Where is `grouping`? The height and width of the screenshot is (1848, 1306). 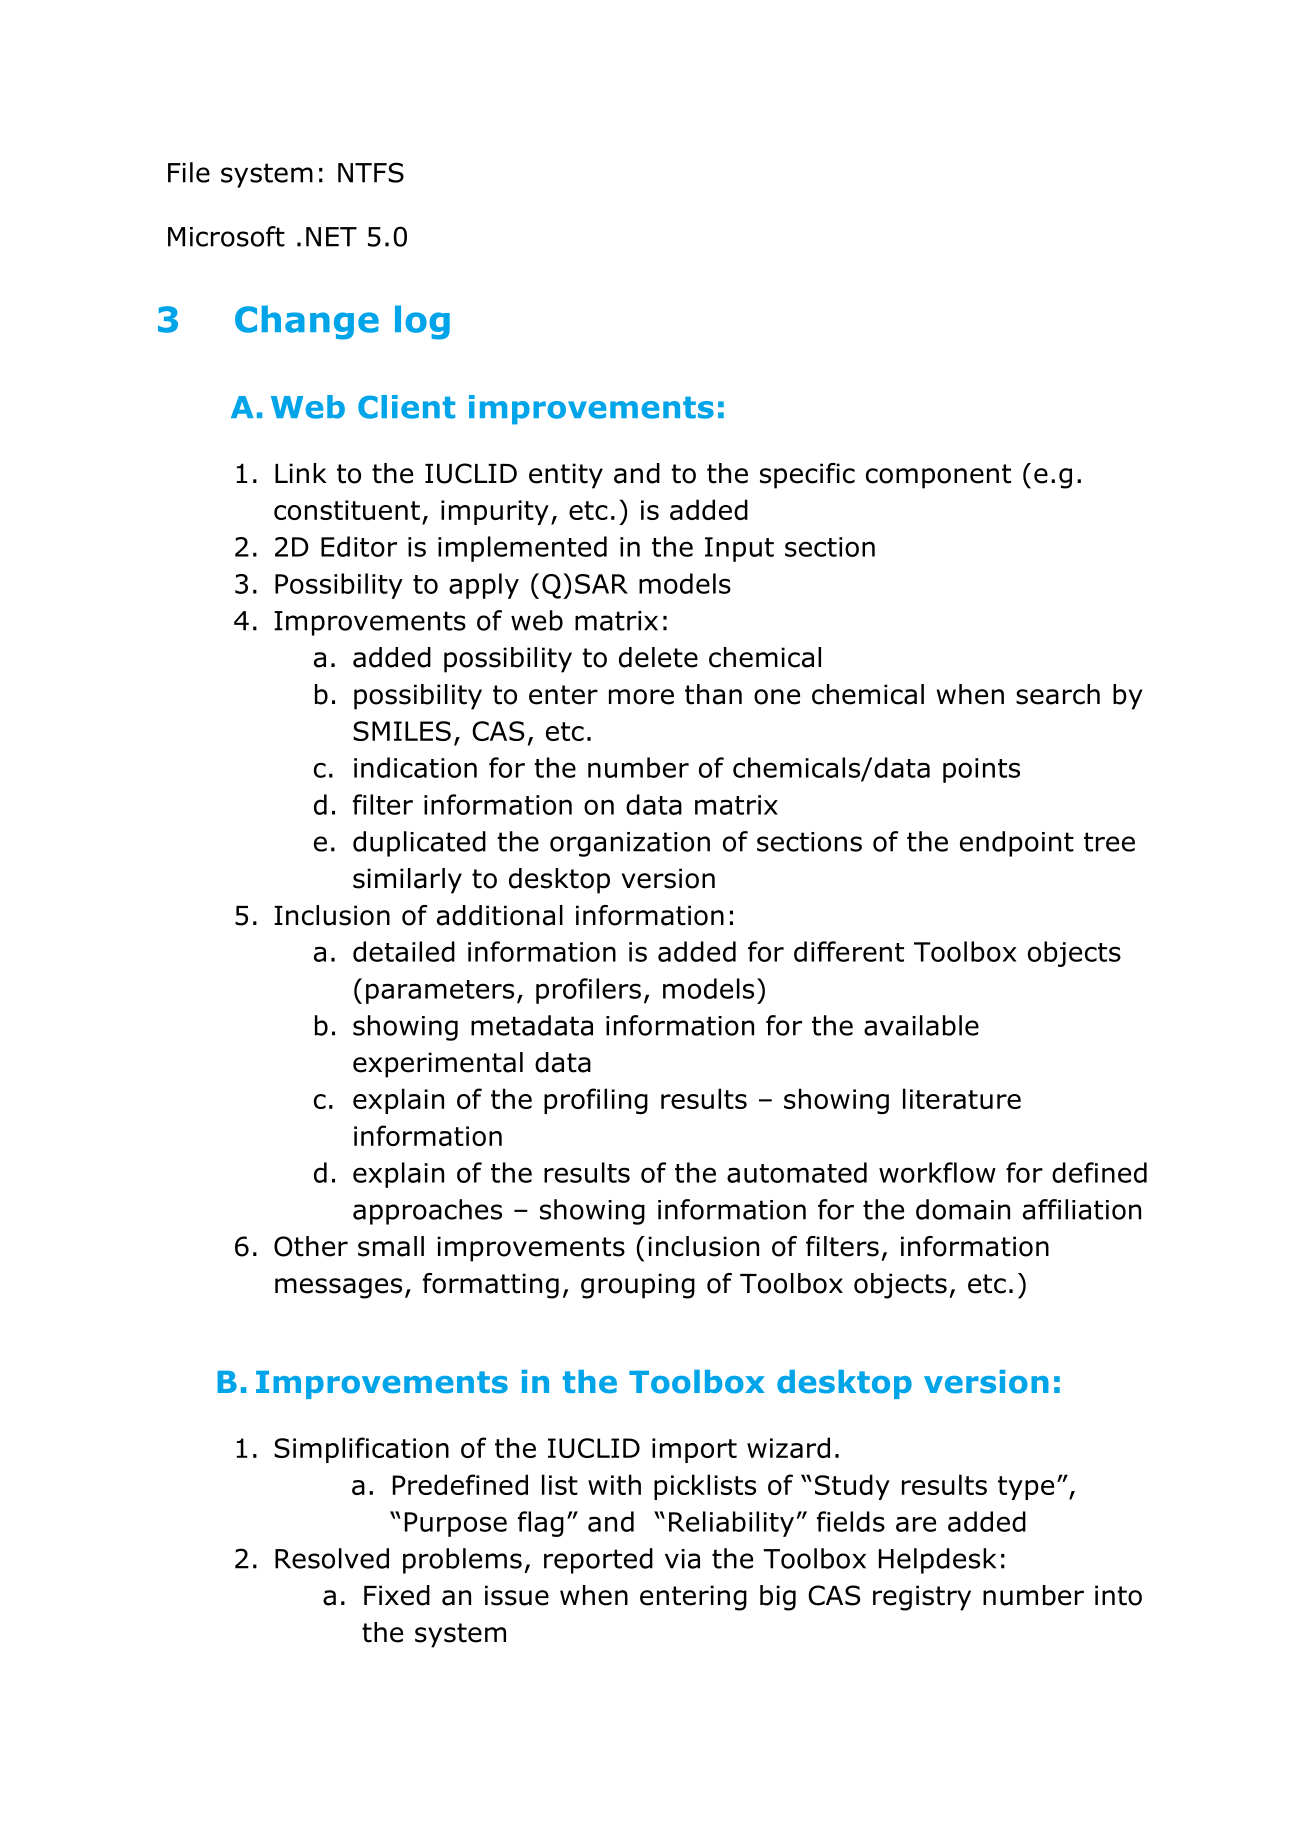 grouping is located at coordinates (638, 1286).
